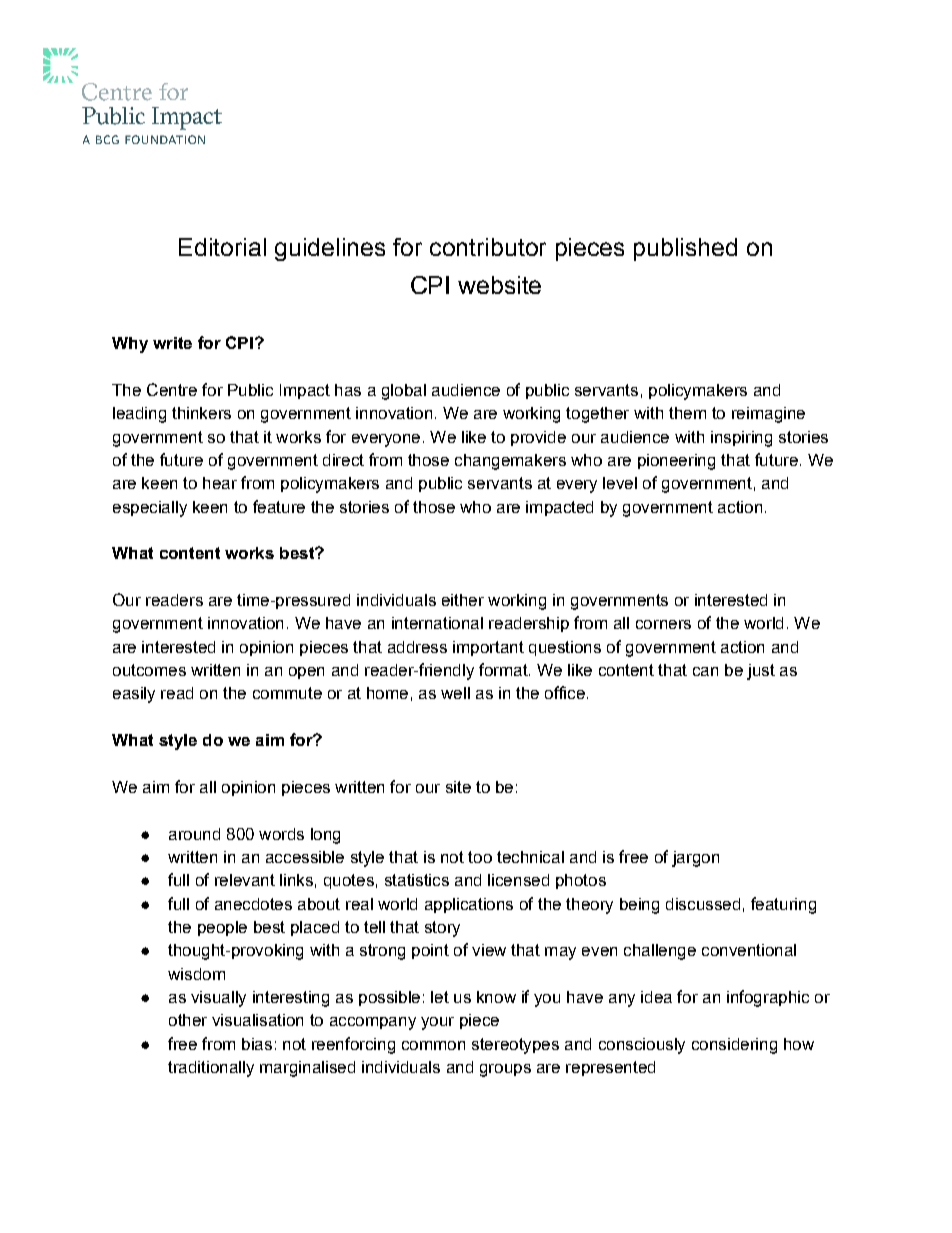 The image size is (952, 1233). What do you see at coordinates (433, 1045) in the screenshot?
I see `common` at bounding box center [433, 1045].
